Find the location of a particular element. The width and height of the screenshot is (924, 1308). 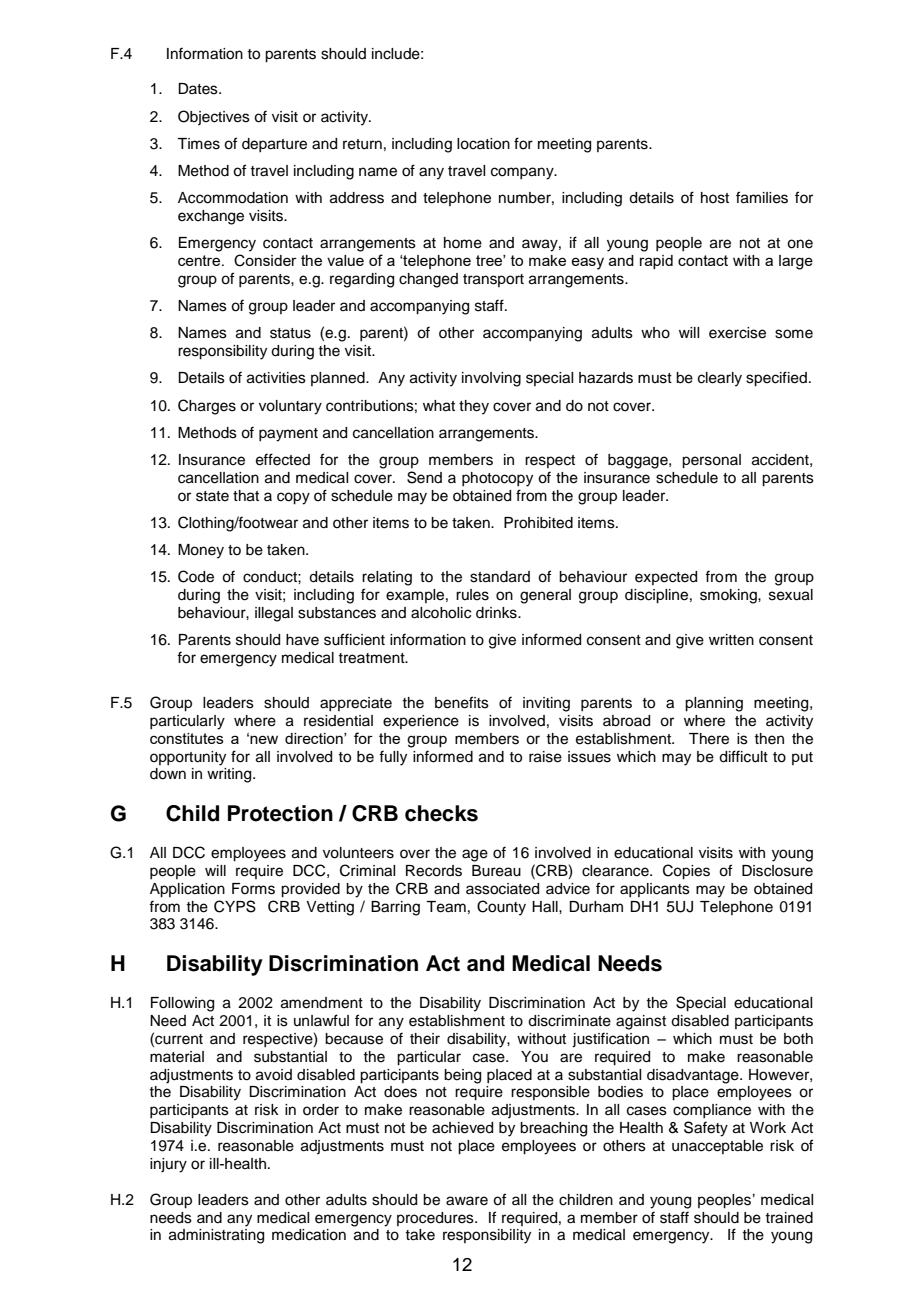

administrating is located at coordinates (216, 1236).
